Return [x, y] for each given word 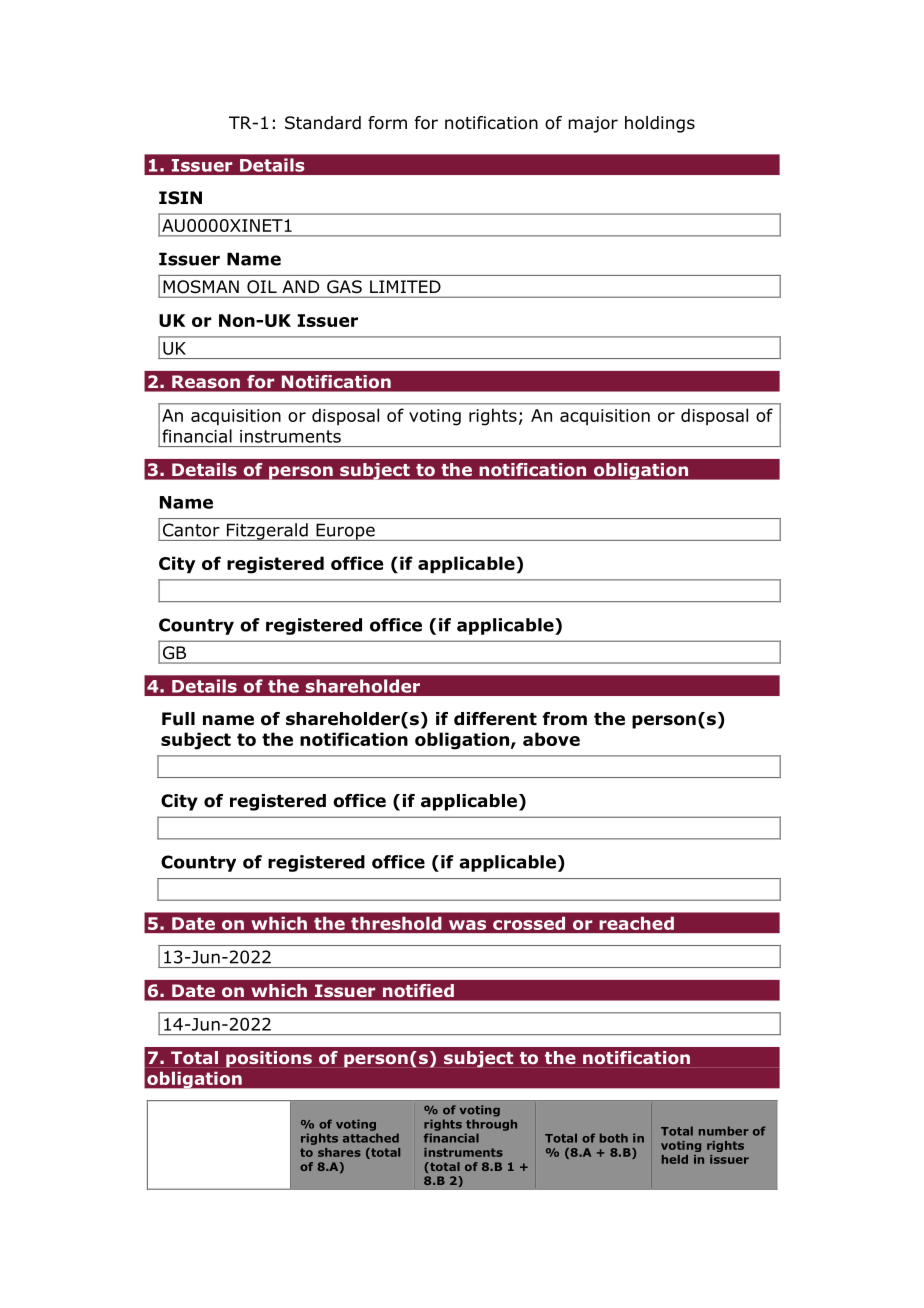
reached [637, 923]
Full [178, 719]
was [467, 925]
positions [269, 1059]
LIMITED [405, 286]
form [387, 123]
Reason [206, 382]
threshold [396, 923]
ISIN [180, 198]
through [491, 1125]
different [495, 719]
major [593, 124]
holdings [660, 124]
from [565, 719]
